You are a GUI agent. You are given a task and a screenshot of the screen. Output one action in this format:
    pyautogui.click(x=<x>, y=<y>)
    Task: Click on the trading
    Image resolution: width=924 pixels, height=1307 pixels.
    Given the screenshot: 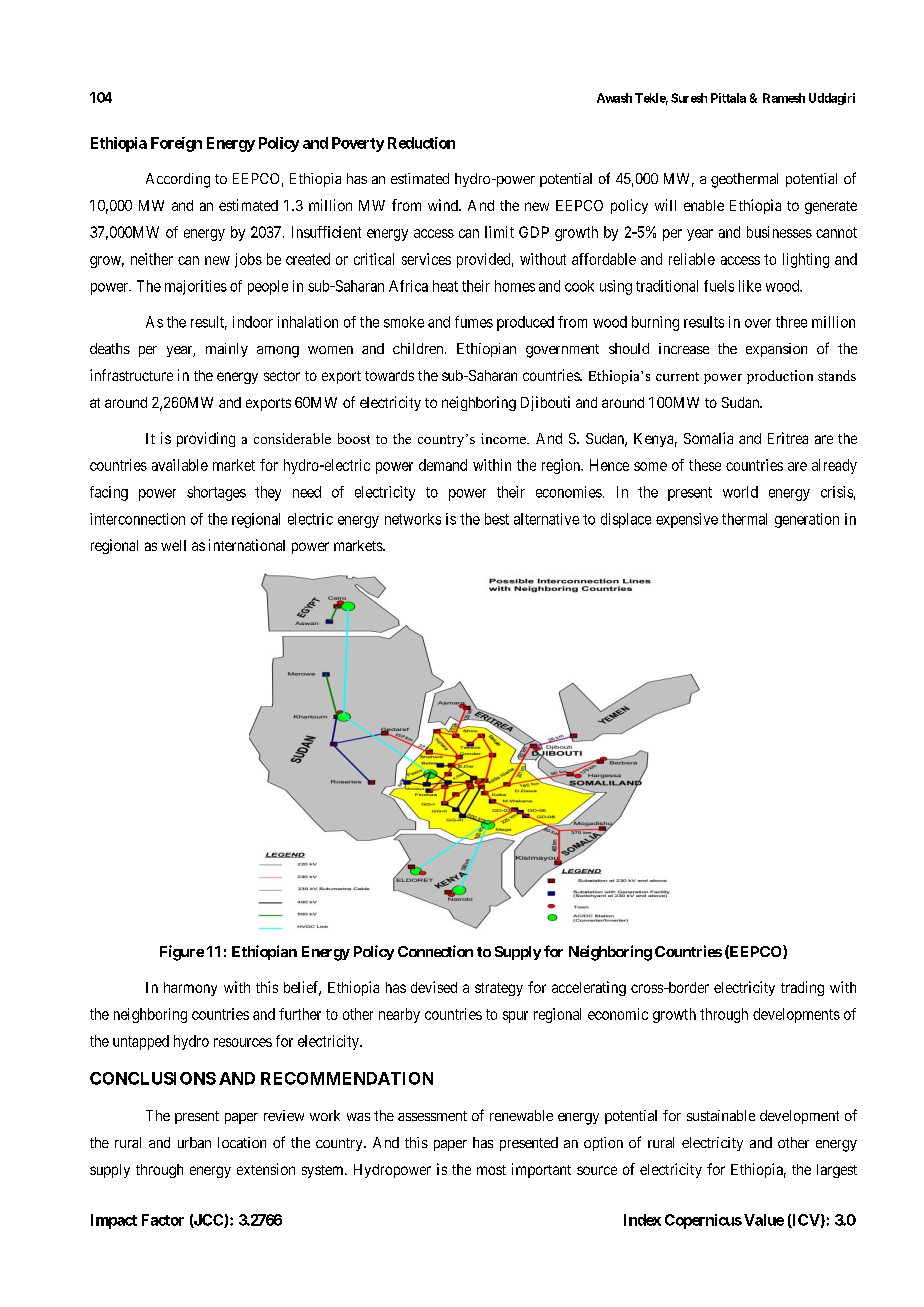 What is the action you would take?
    pyautogui.click(x=802, y=988)
